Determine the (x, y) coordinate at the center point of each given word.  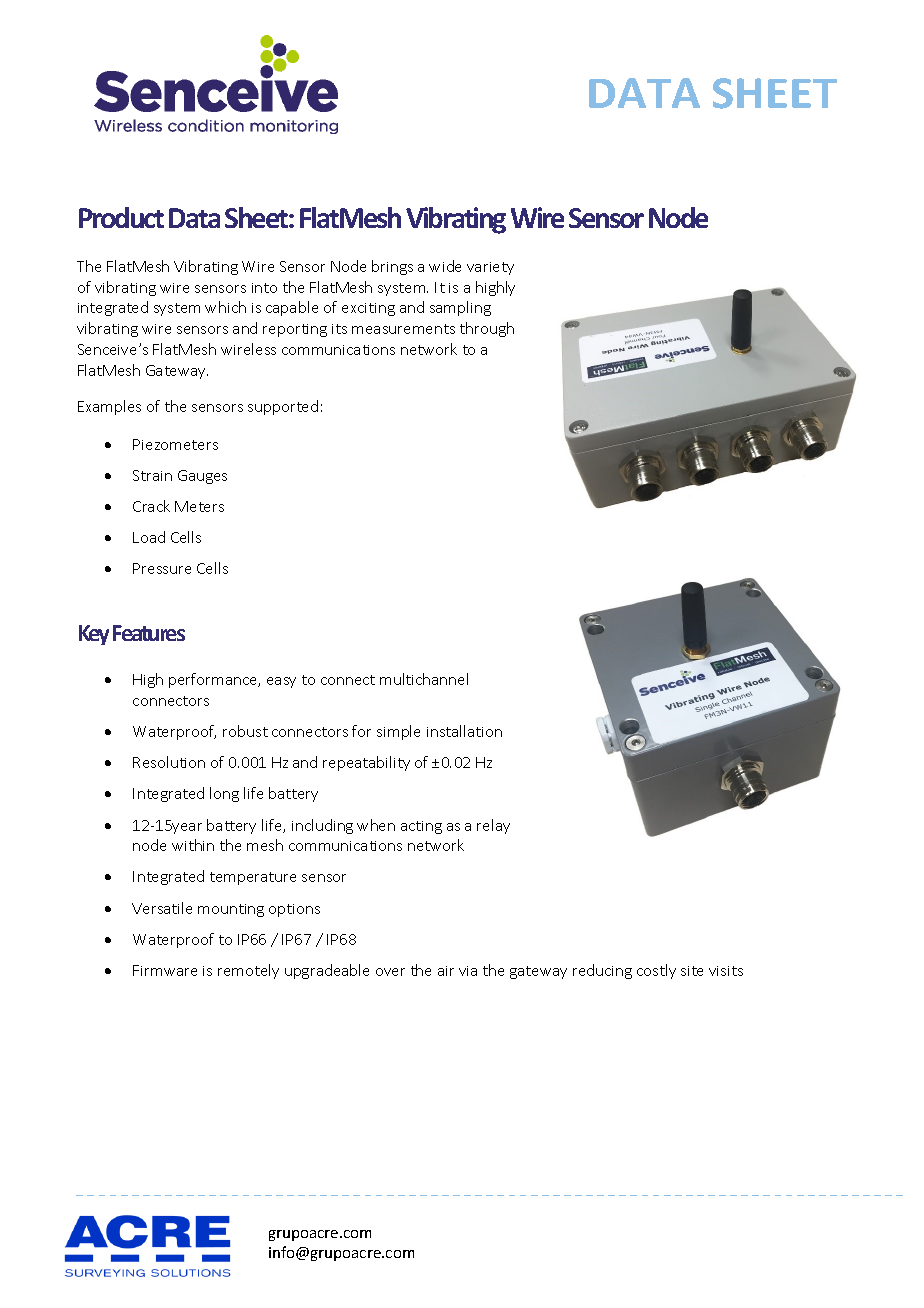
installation (464, 731)
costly (656, 971)
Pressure (162, 568)
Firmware (165, 970)
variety (490, 268)
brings (392, 267)
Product (121, 217)
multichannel (424, 679)
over (390, 972)
